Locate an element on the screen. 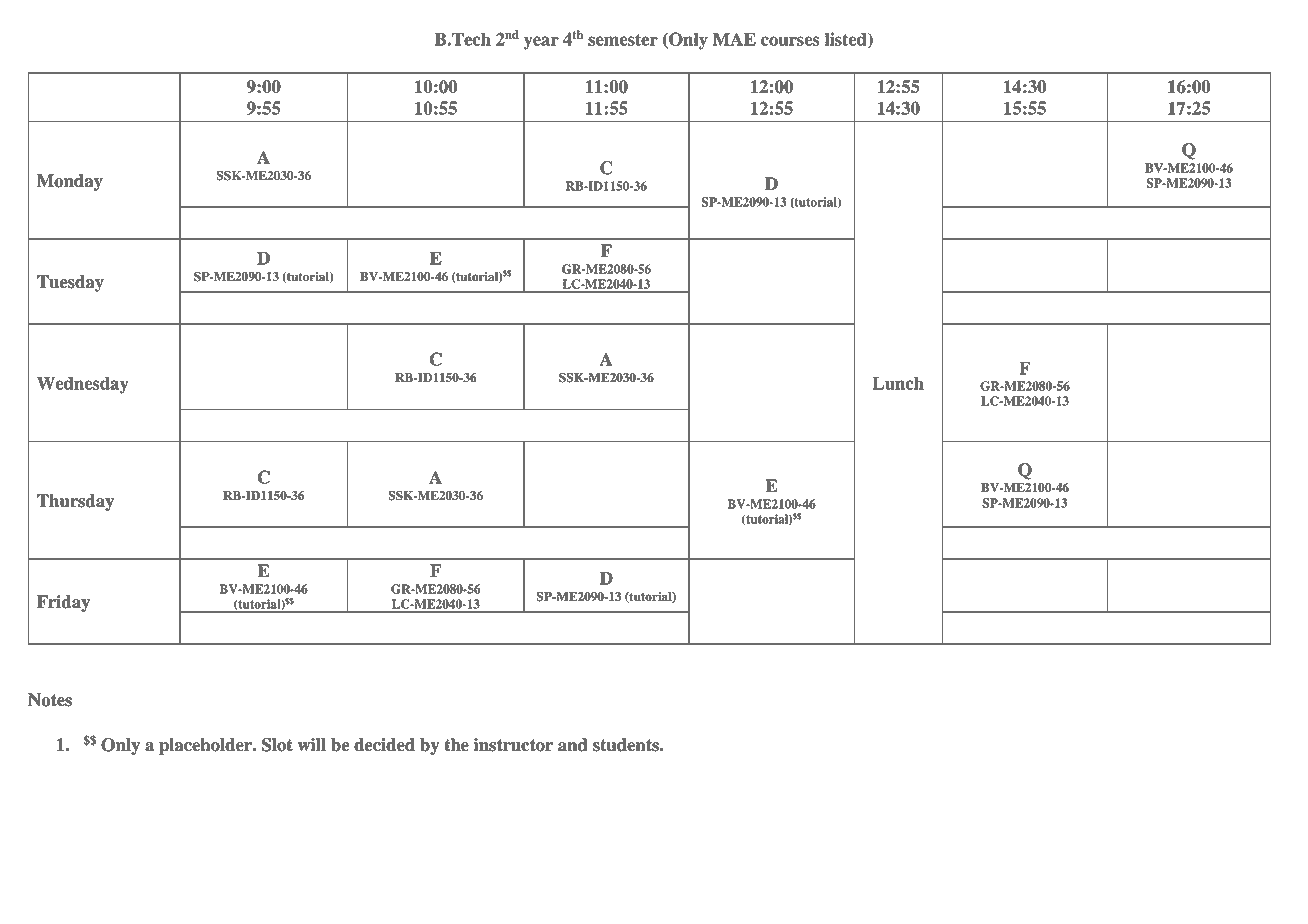  Tuesday is located at coordinates (70, 283).
